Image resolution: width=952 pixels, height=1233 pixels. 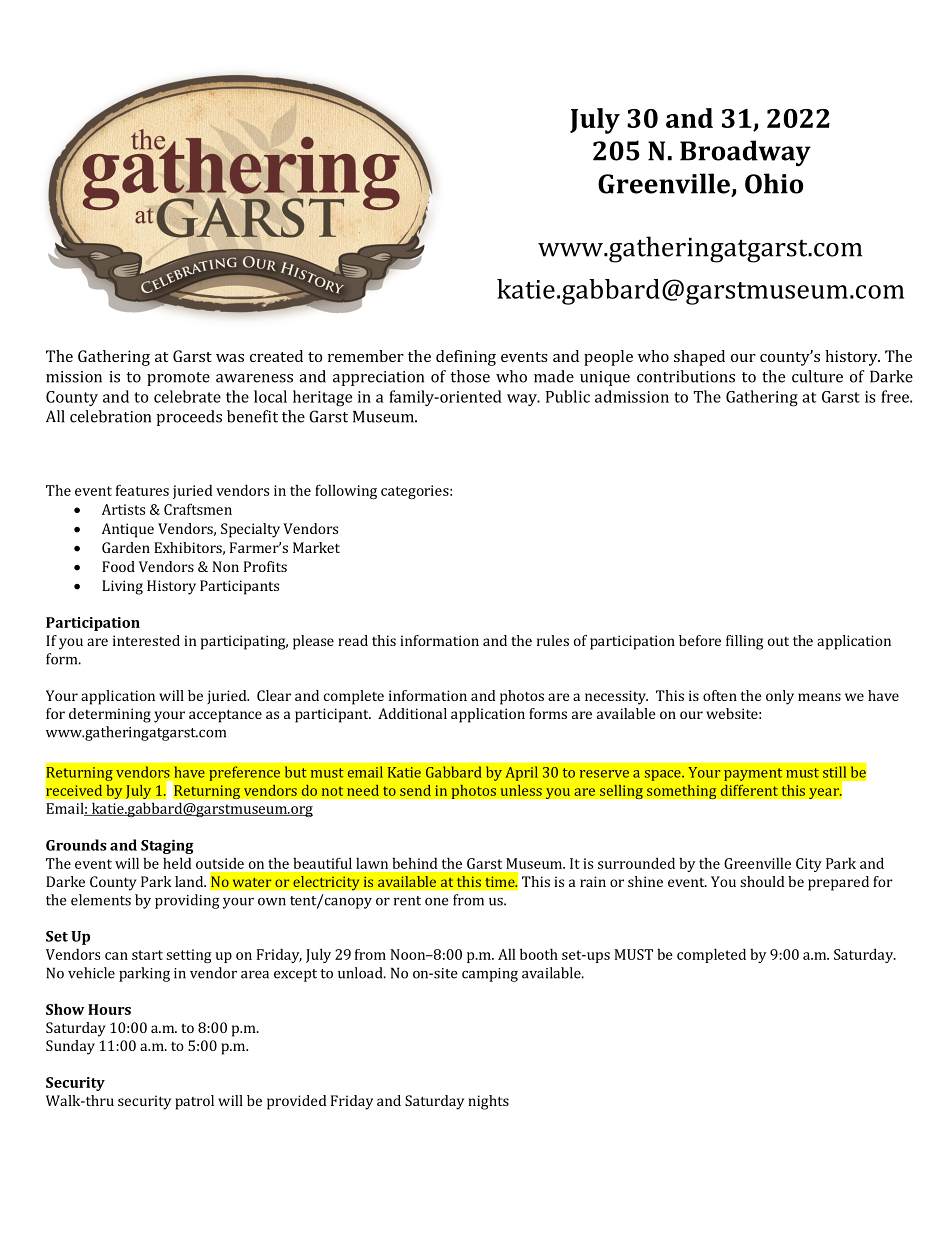 I want to click on was, so click(x=230, y=358).
